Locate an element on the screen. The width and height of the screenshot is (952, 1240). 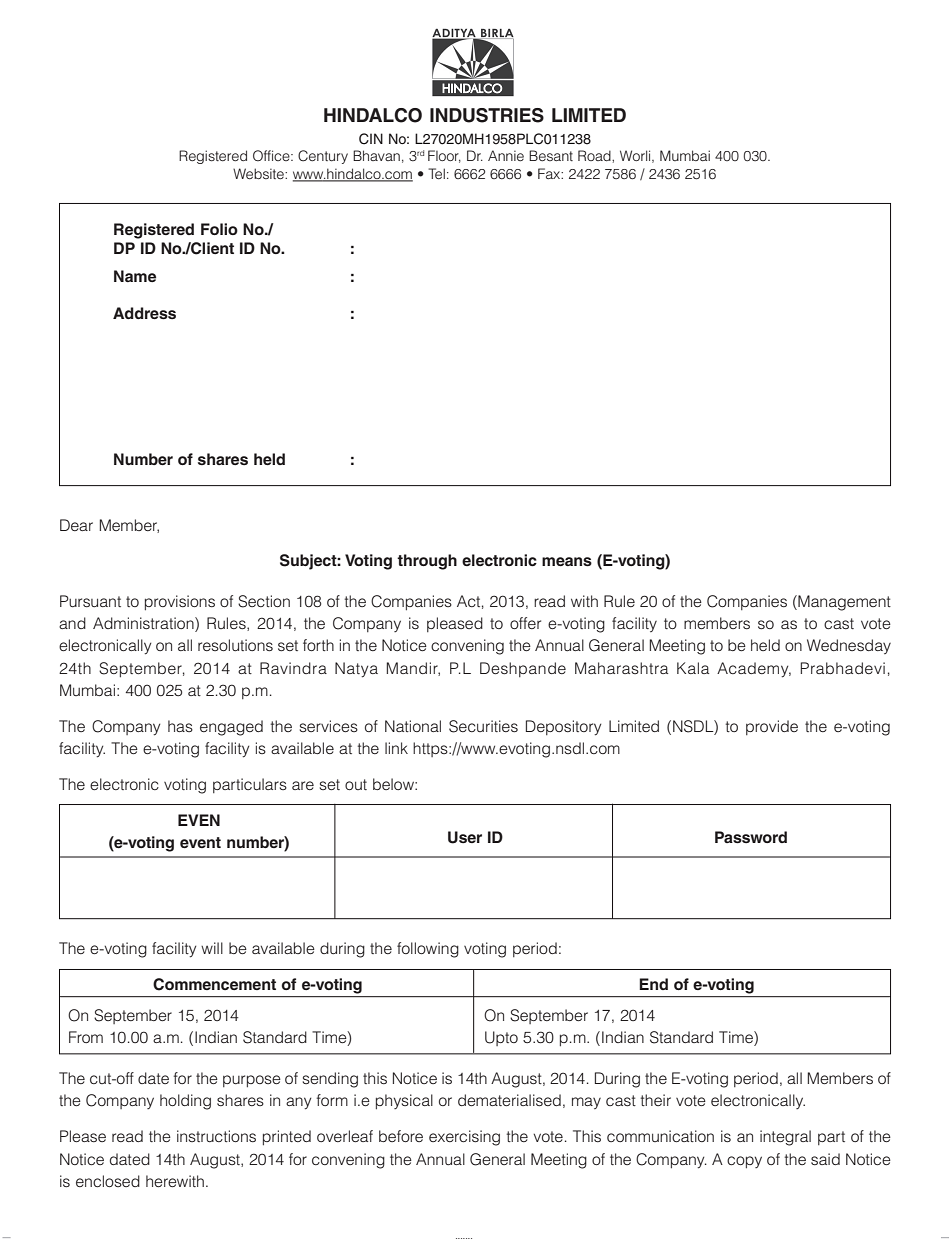
exercising is located at coordinates (464, 1138).
